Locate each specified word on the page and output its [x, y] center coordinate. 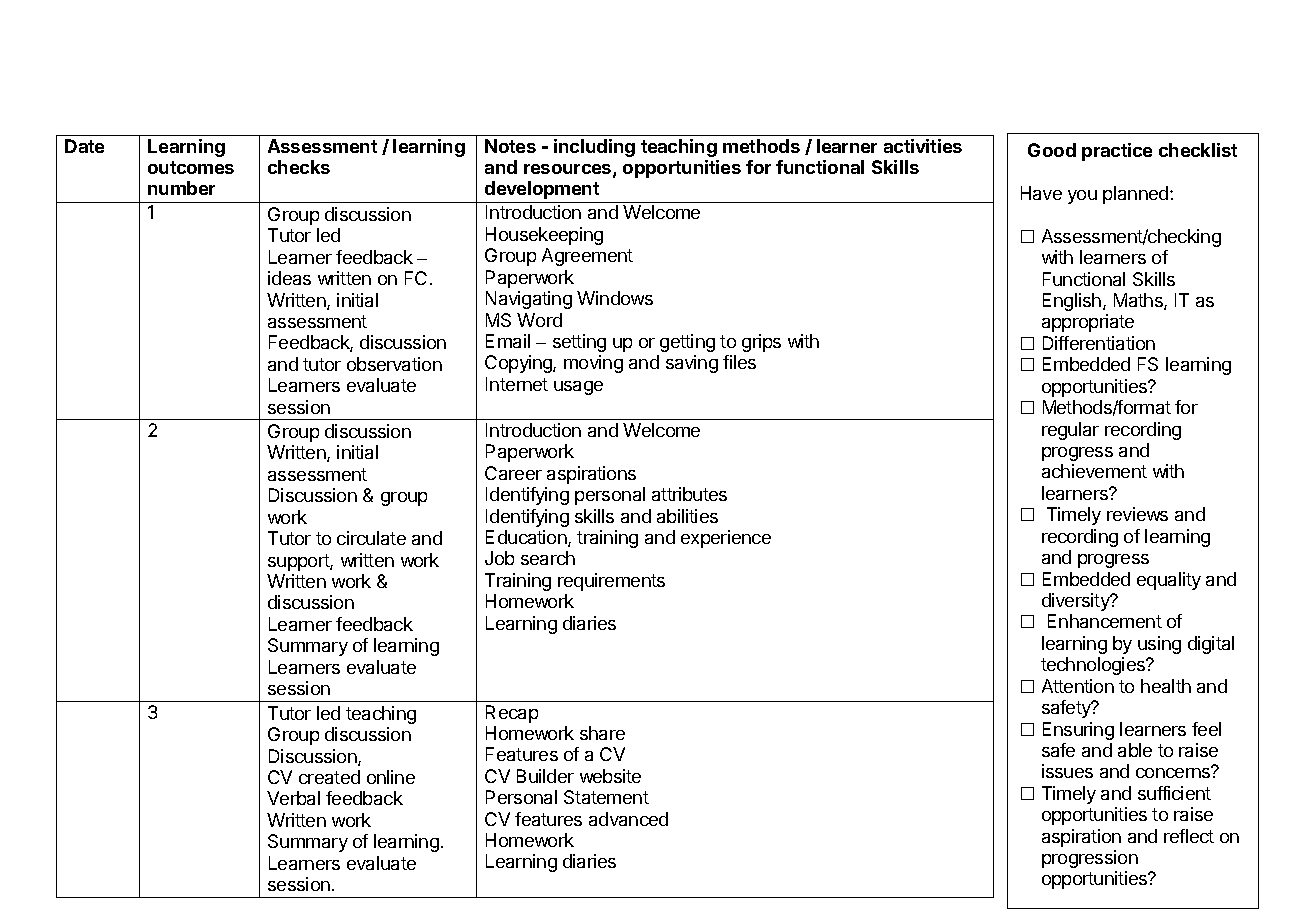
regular [1070, 431]
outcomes [191, 167]
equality [1169, 581]
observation [394, 364]
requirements [611, 582]
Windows [615, 298]
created [329, 777]
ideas [289, 278]
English [1072, 302]
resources [569, 170]
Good [1052, 150]
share [602, 733]
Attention [1078, 686]
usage [578, 388]
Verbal [293, 798]
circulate [371, 538]
